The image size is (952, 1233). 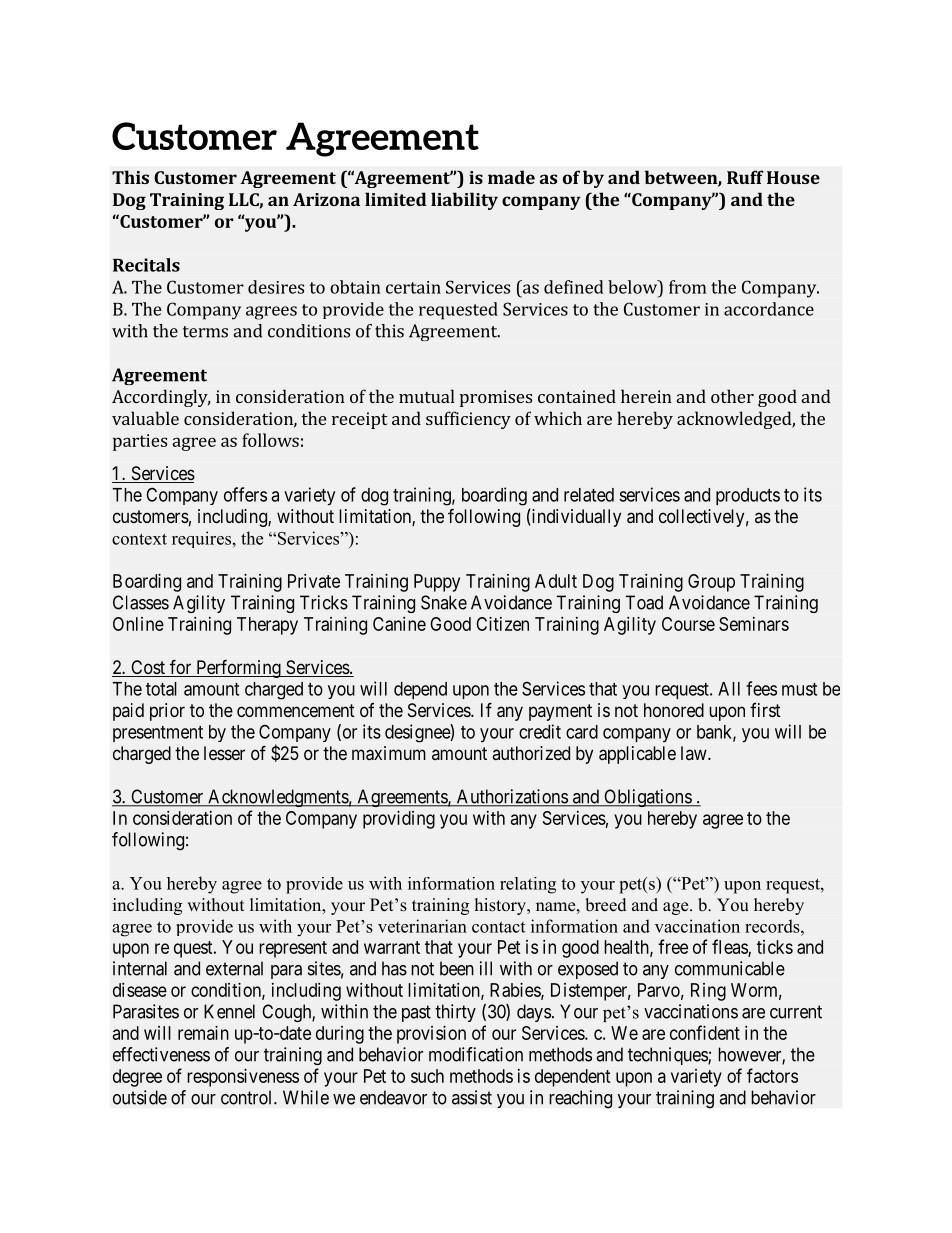 What do you see at coordinates (772, 1075) in the screenshot?
I see `factors` at bounding box center [772, 1075].
